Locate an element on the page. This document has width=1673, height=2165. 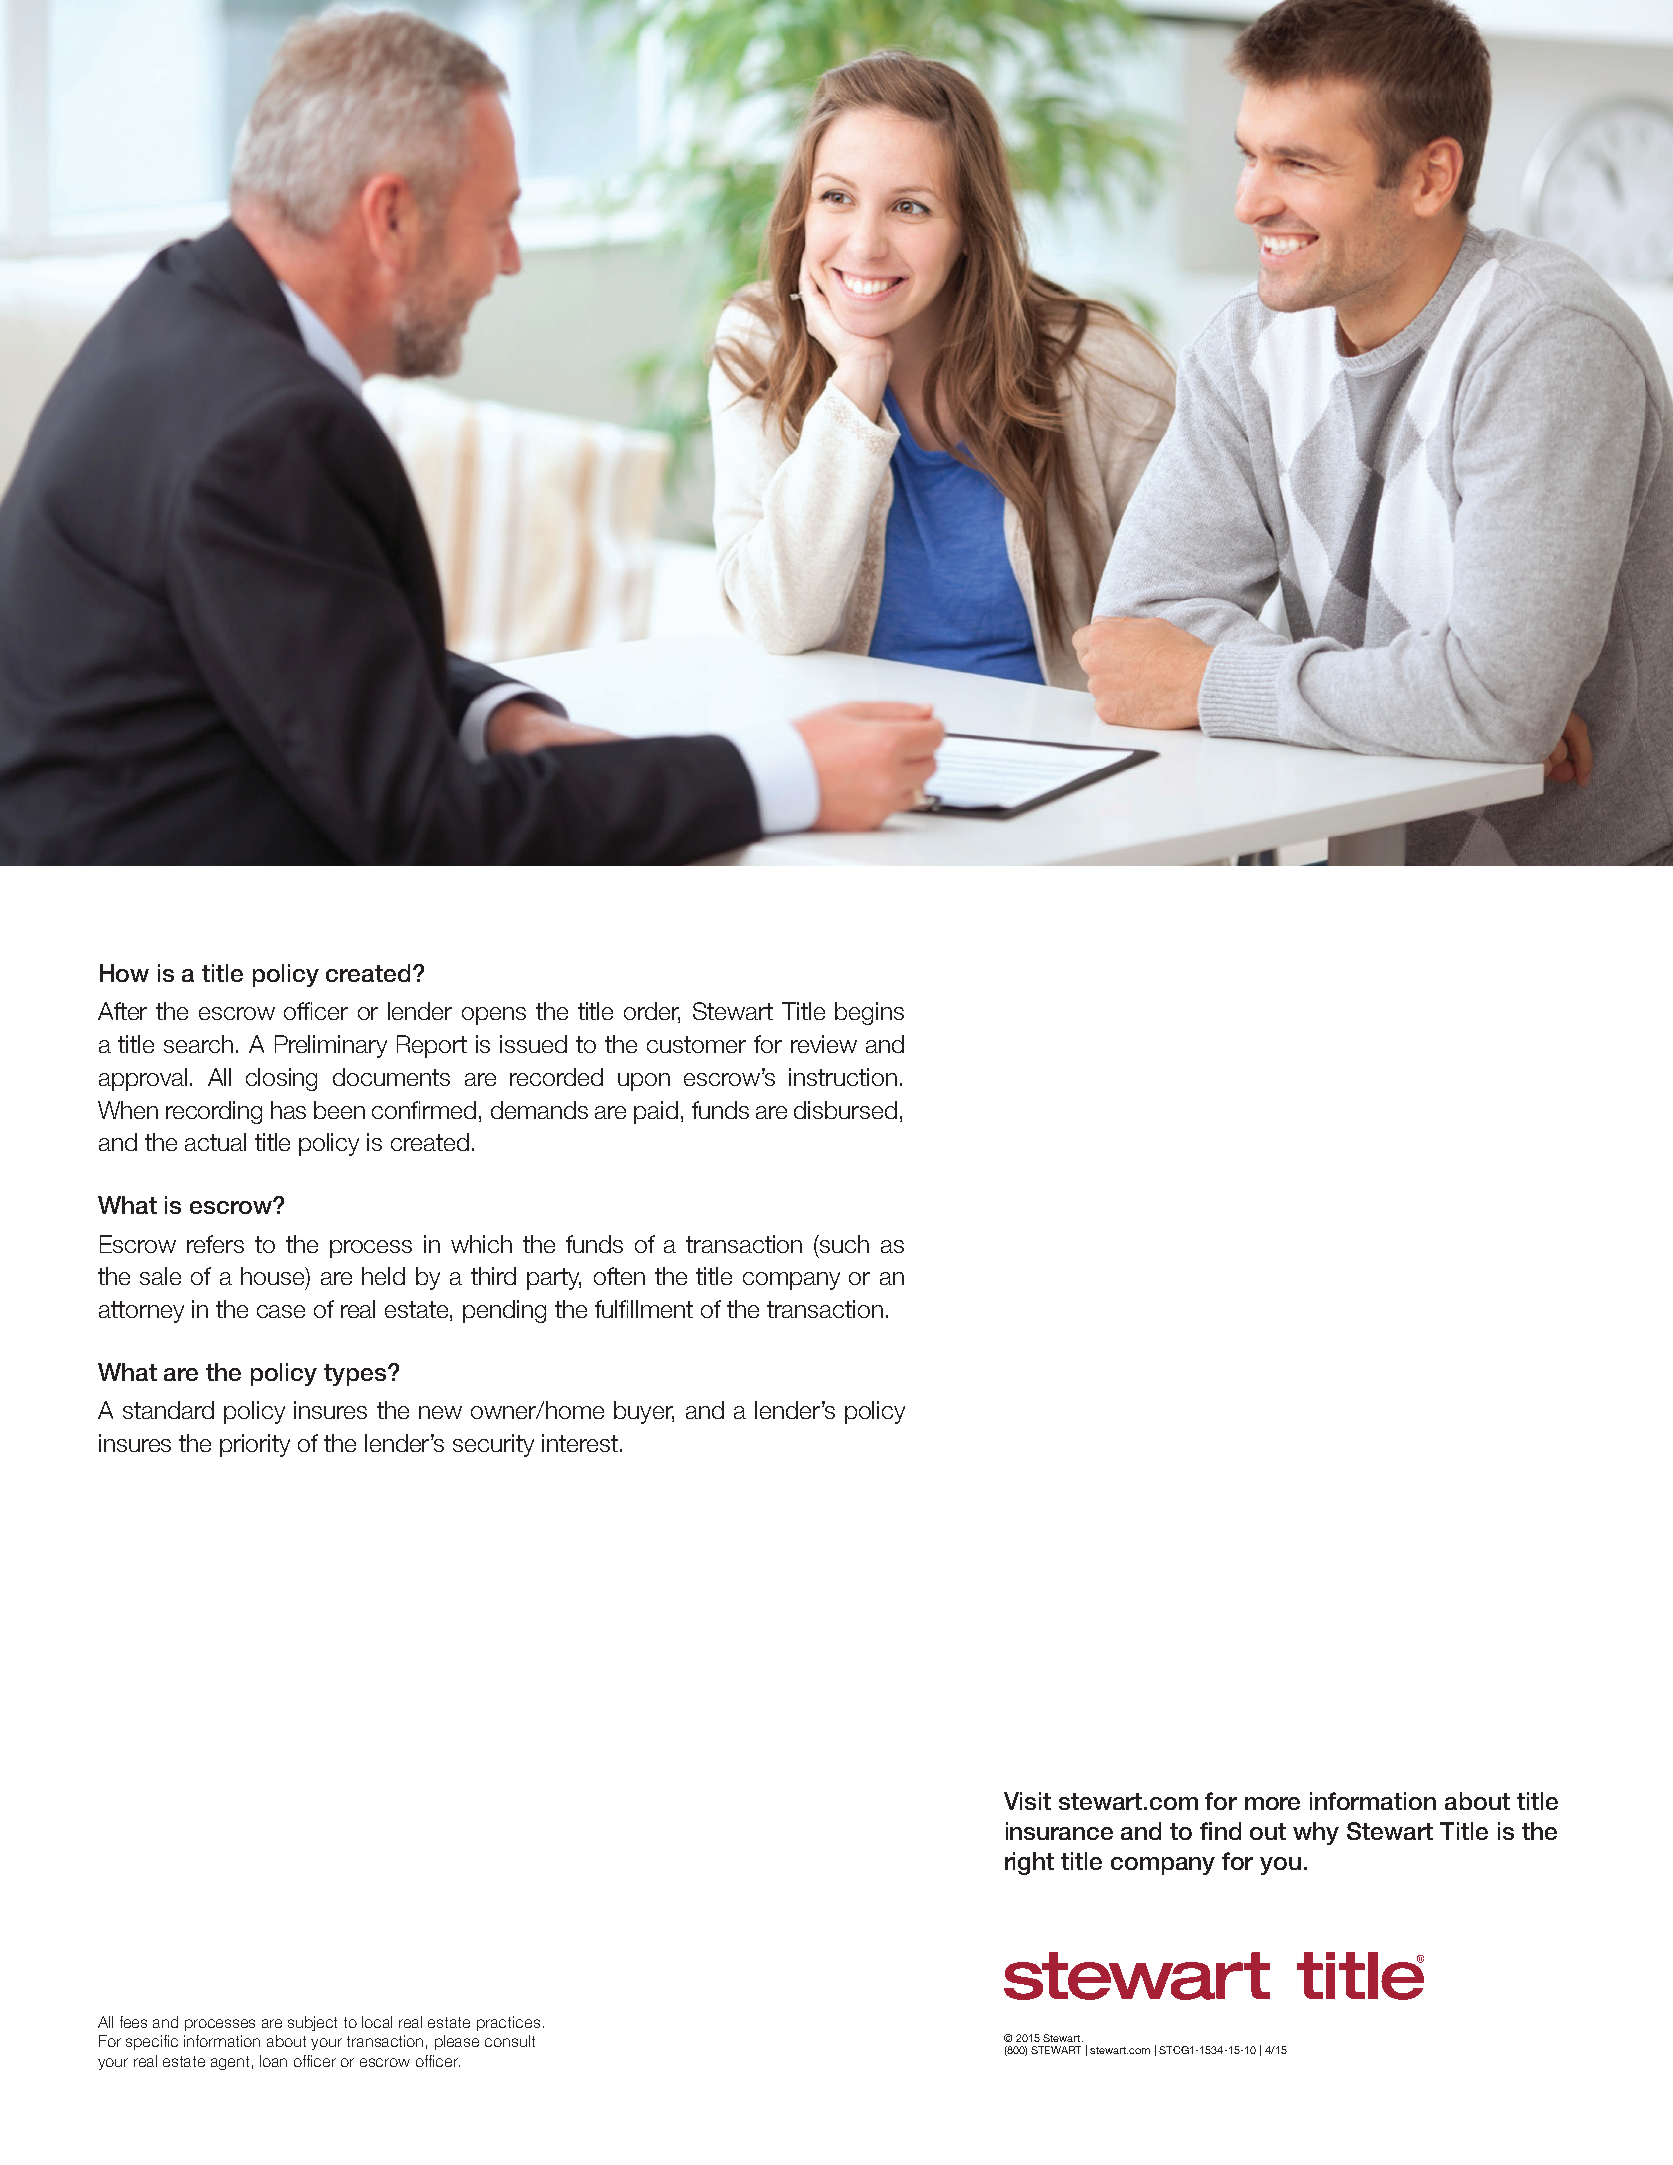
interest is located at coordinates (580, 1443).
